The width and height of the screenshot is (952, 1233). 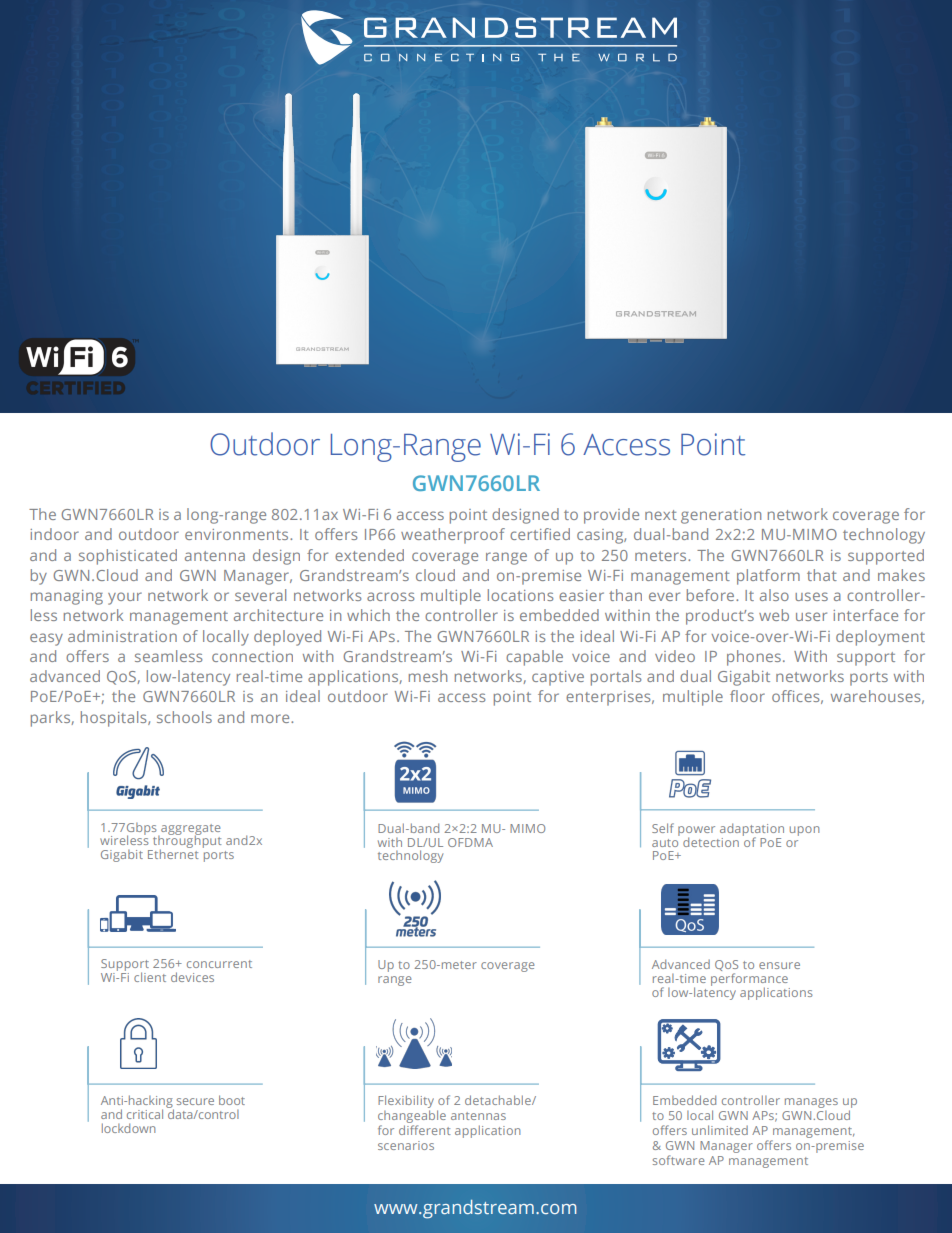 I want to click on weatherproof, so click(x=453, y=536).
